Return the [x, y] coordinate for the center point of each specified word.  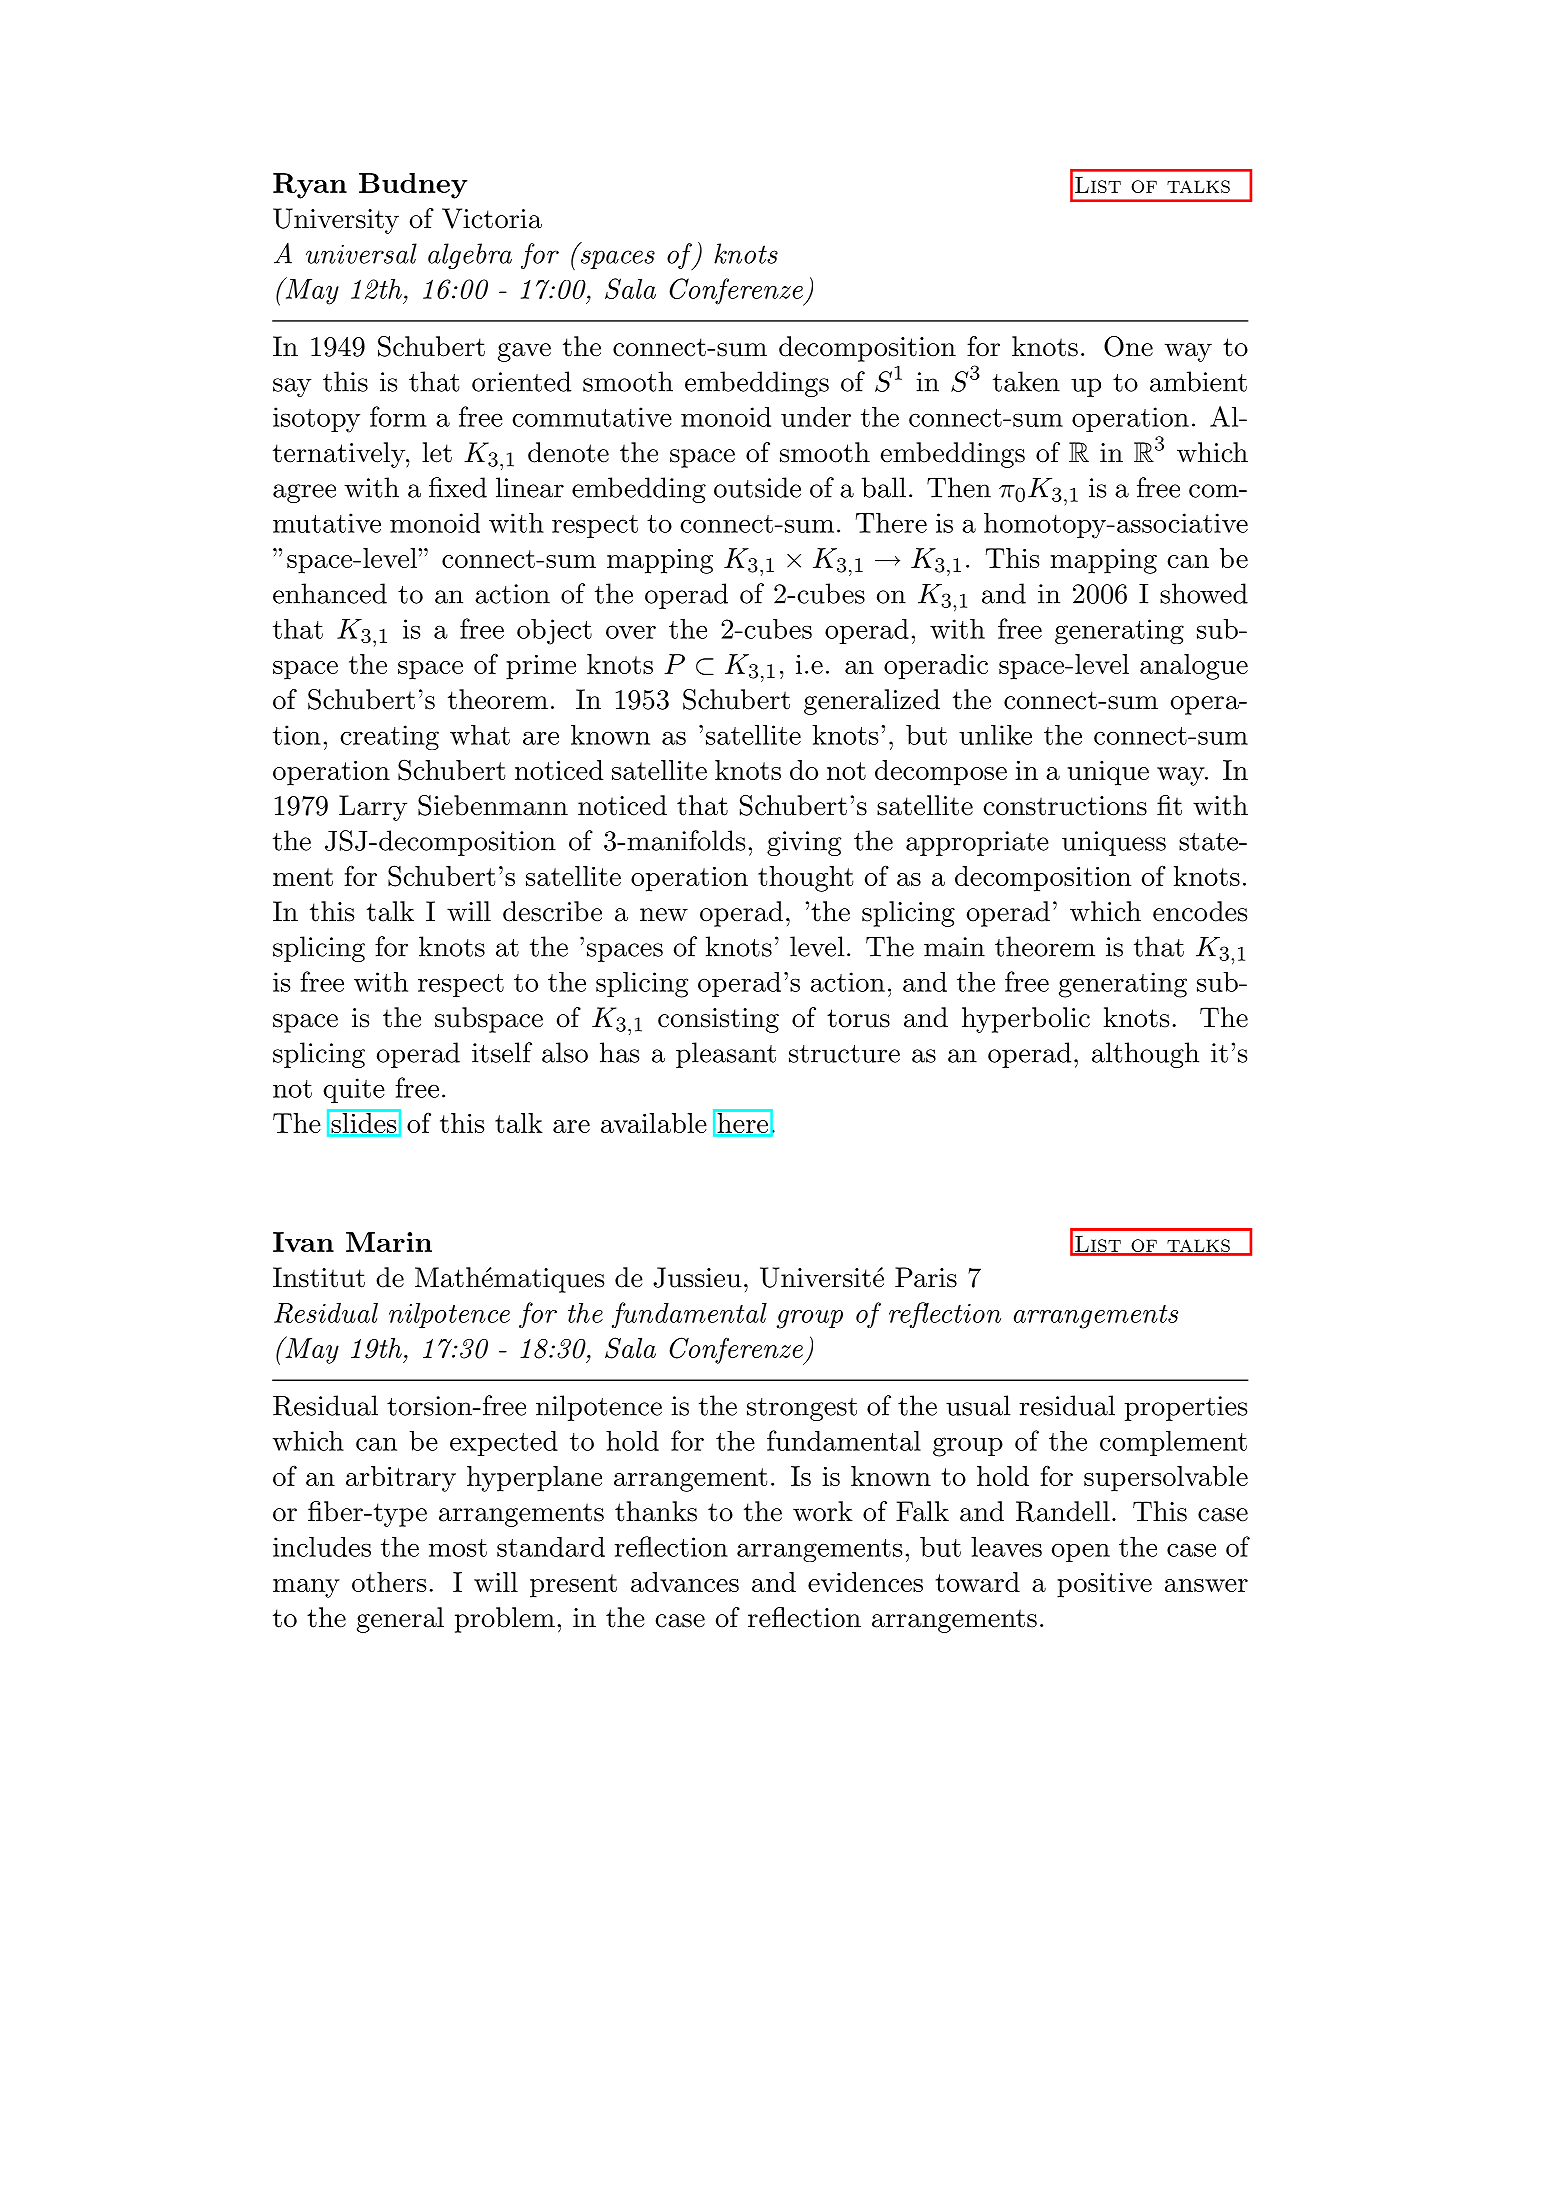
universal [361, 253]
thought [805, 879]
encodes [1200, 911]
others [389, 1582]
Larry [373, 808]
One [1128, 346]
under [816, 417]
